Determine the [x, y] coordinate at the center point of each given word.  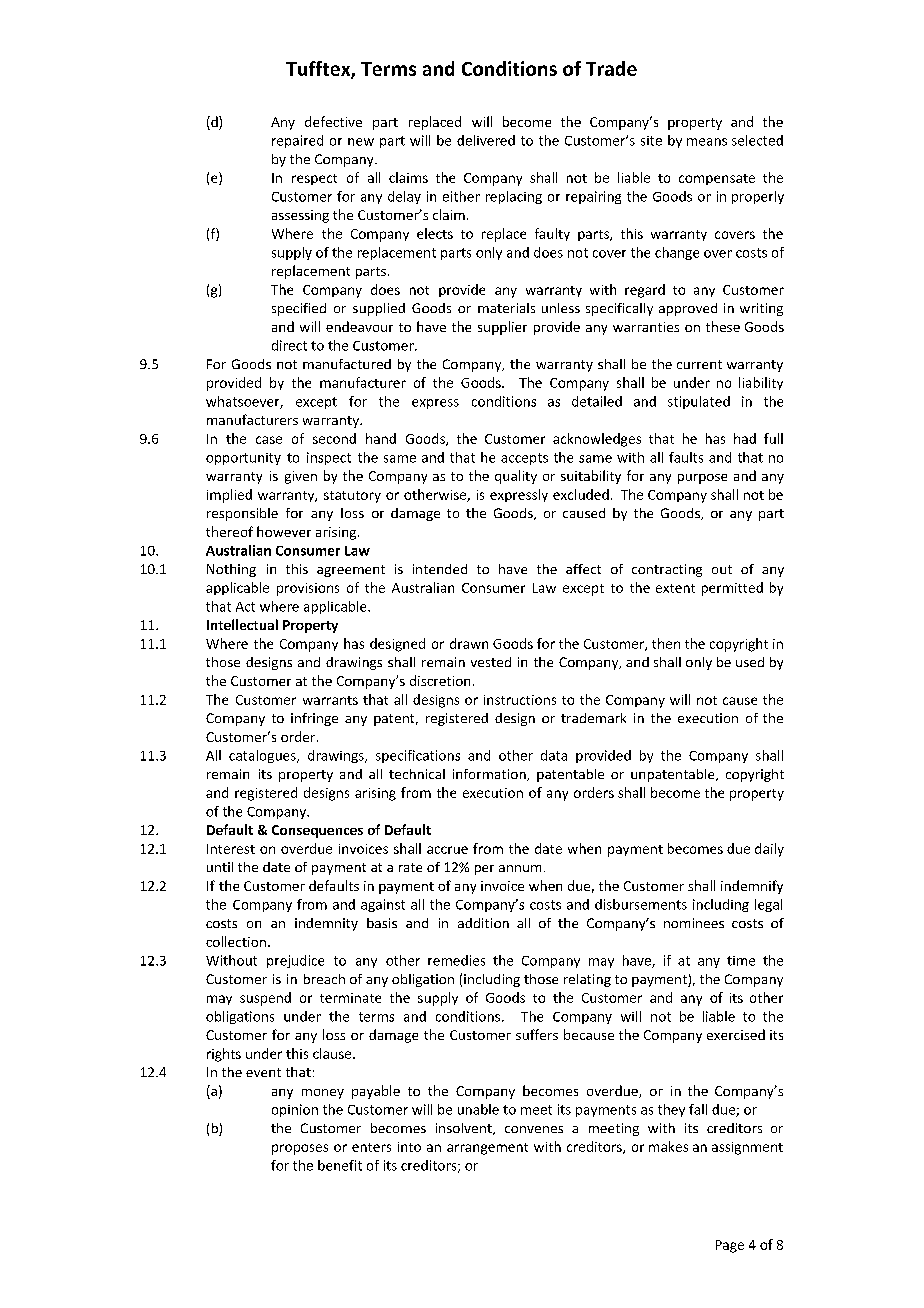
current [699, 364]
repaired [297, 141]
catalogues [263, 756]
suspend [265, 999]
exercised [736, 1034]
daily [769, 850]
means [707, 142]
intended [440, 569]
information [490, 775]
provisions [308, 589]
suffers [537, 1034]
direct [289, 345]
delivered [486, 140]
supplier [502, 328]
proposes [300, 1149]
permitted [732, 589]
